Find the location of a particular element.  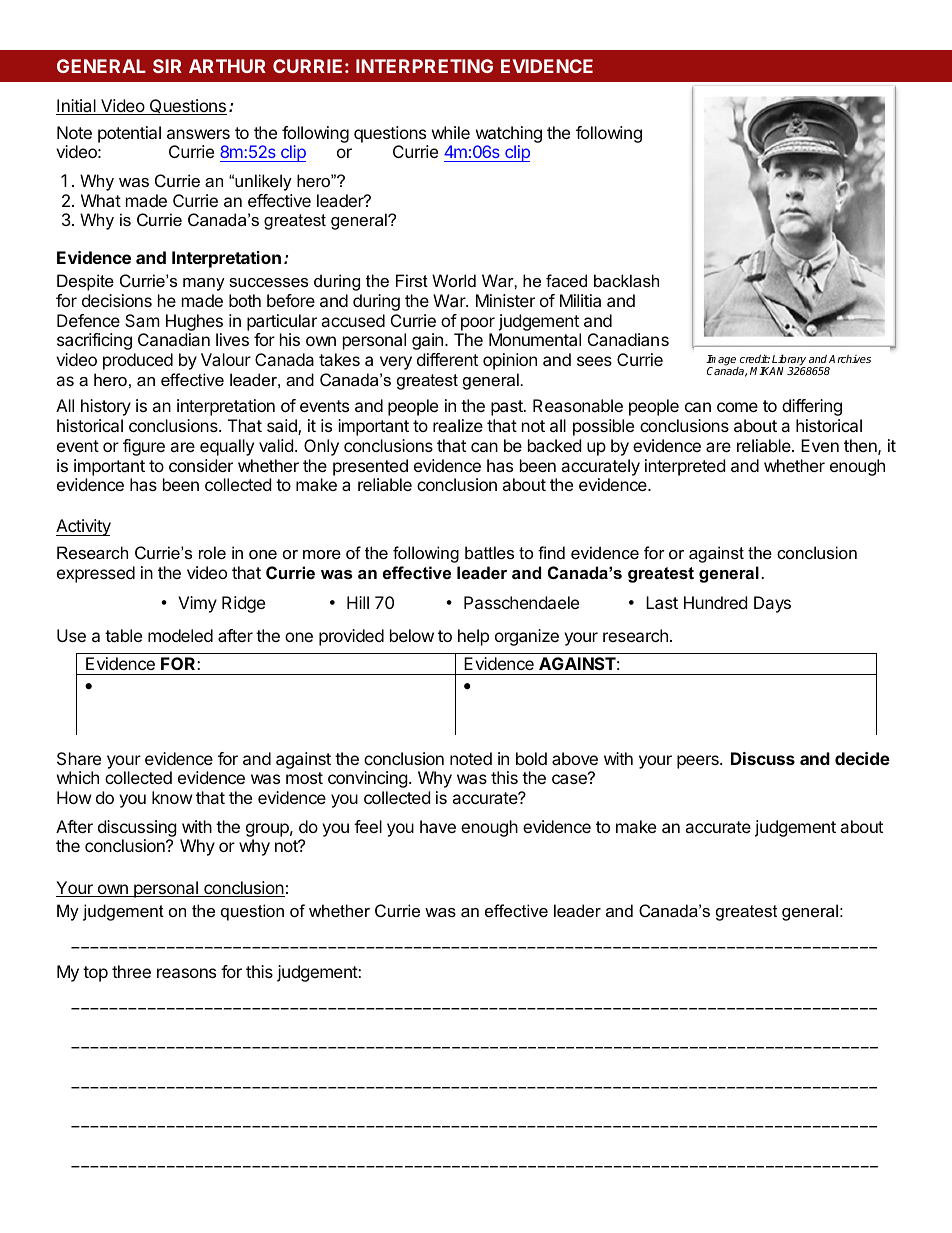

have is located at coordinates (438, 826).
